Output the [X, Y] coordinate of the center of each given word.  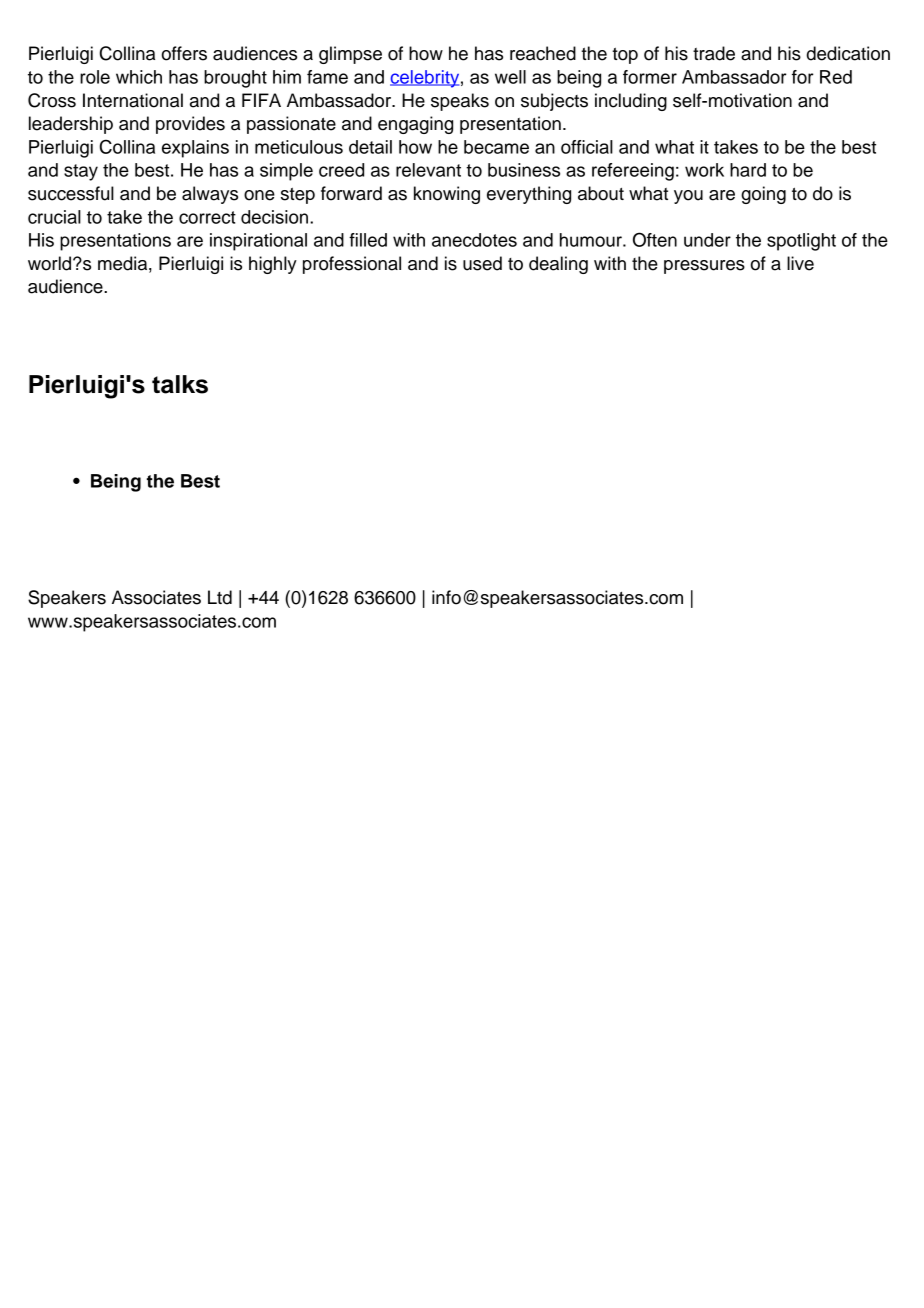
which [139, 77]
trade [714, 53]
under [707, 240]
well [510, 77]
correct [207, 217]
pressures [704, 267]
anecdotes [474, 240]
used [482, 263]
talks [180, 384]
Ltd [220, 597]
